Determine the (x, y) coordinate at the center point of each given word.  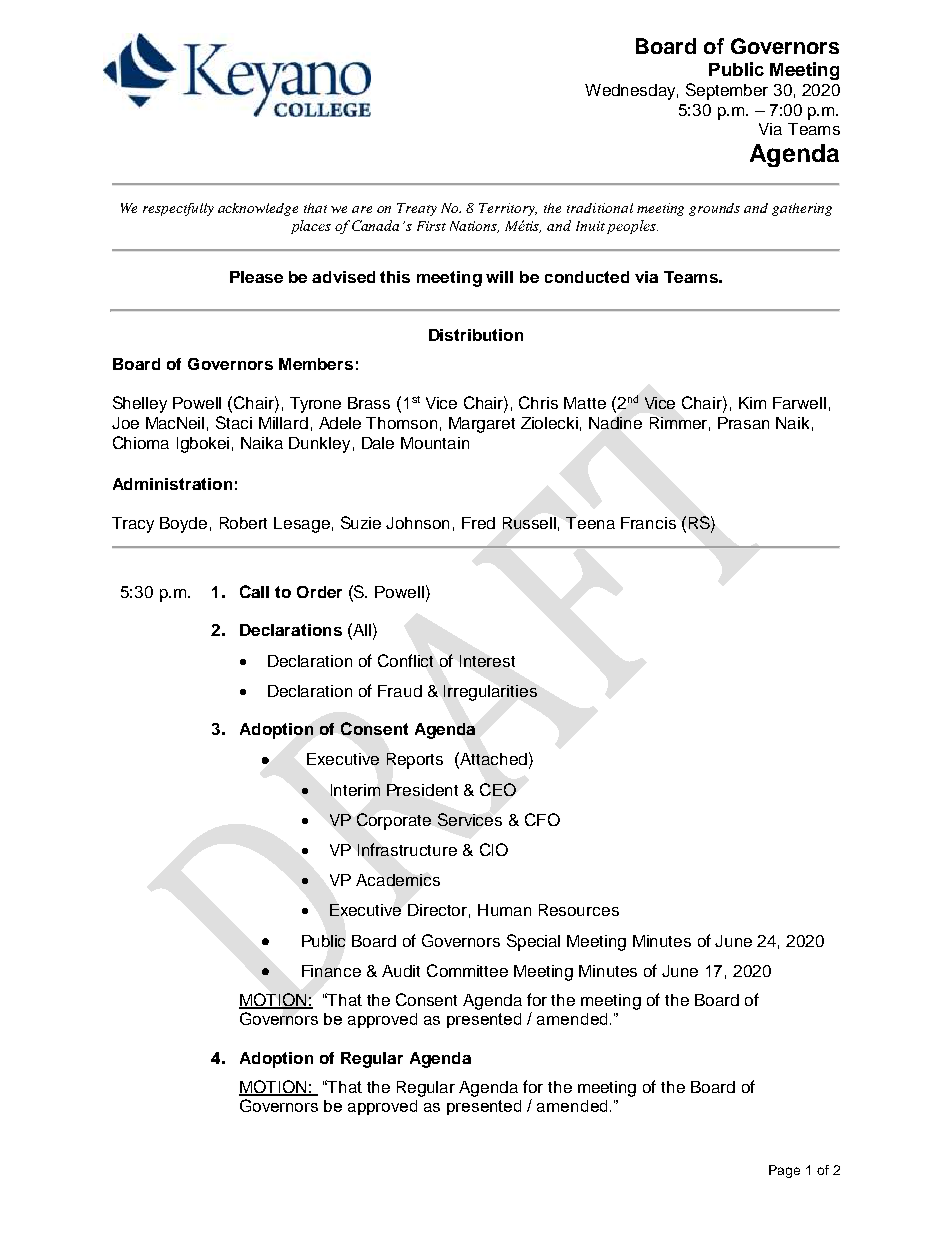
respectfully (178, 209)
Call (254, 591)
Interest (487, 661)
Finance (331, 971)
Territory (508, 209)
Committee (467, 970)
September (727, 91)
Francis (648, 523)
